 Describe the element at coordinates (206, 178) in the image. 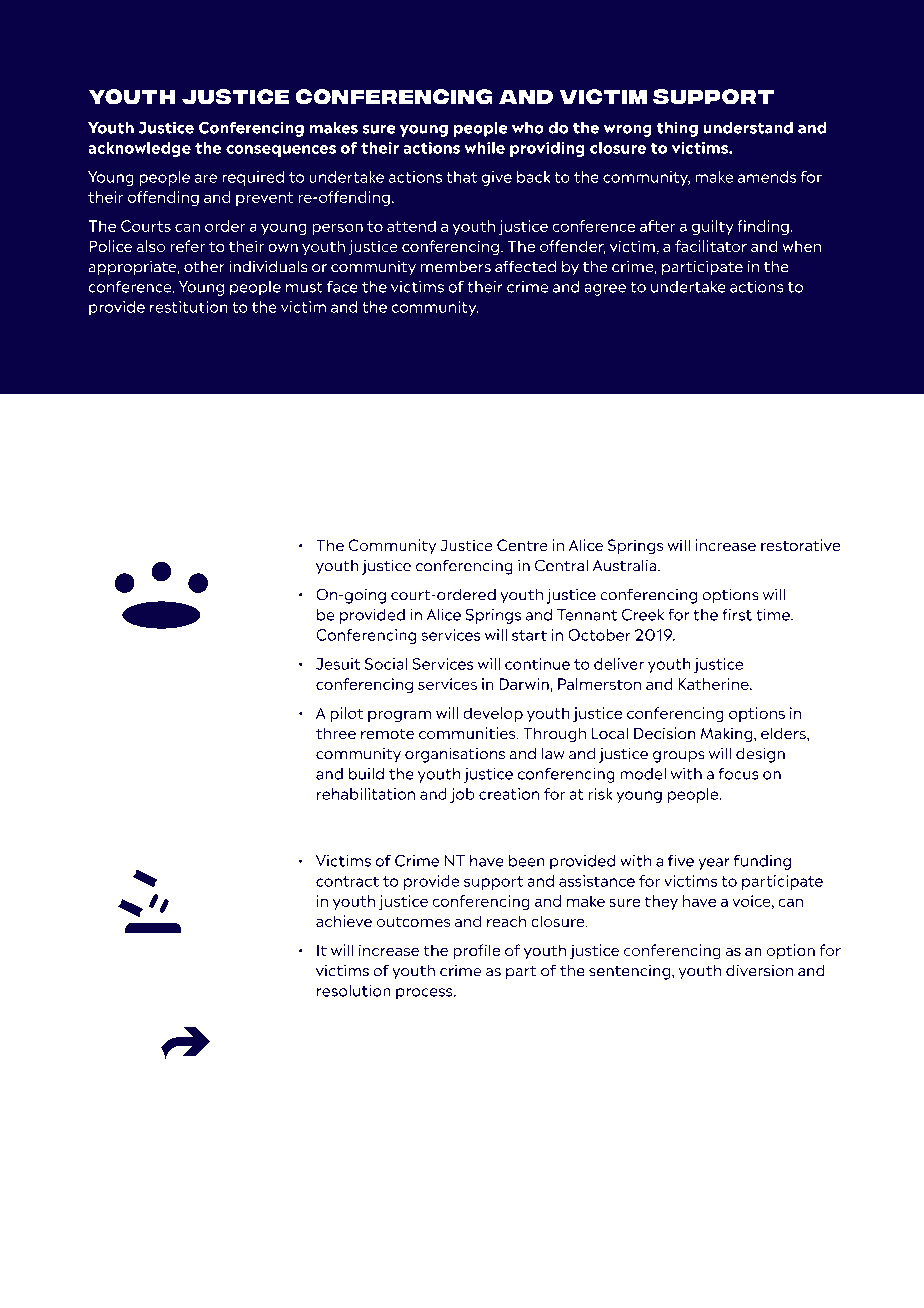

I see `are` at that location.
